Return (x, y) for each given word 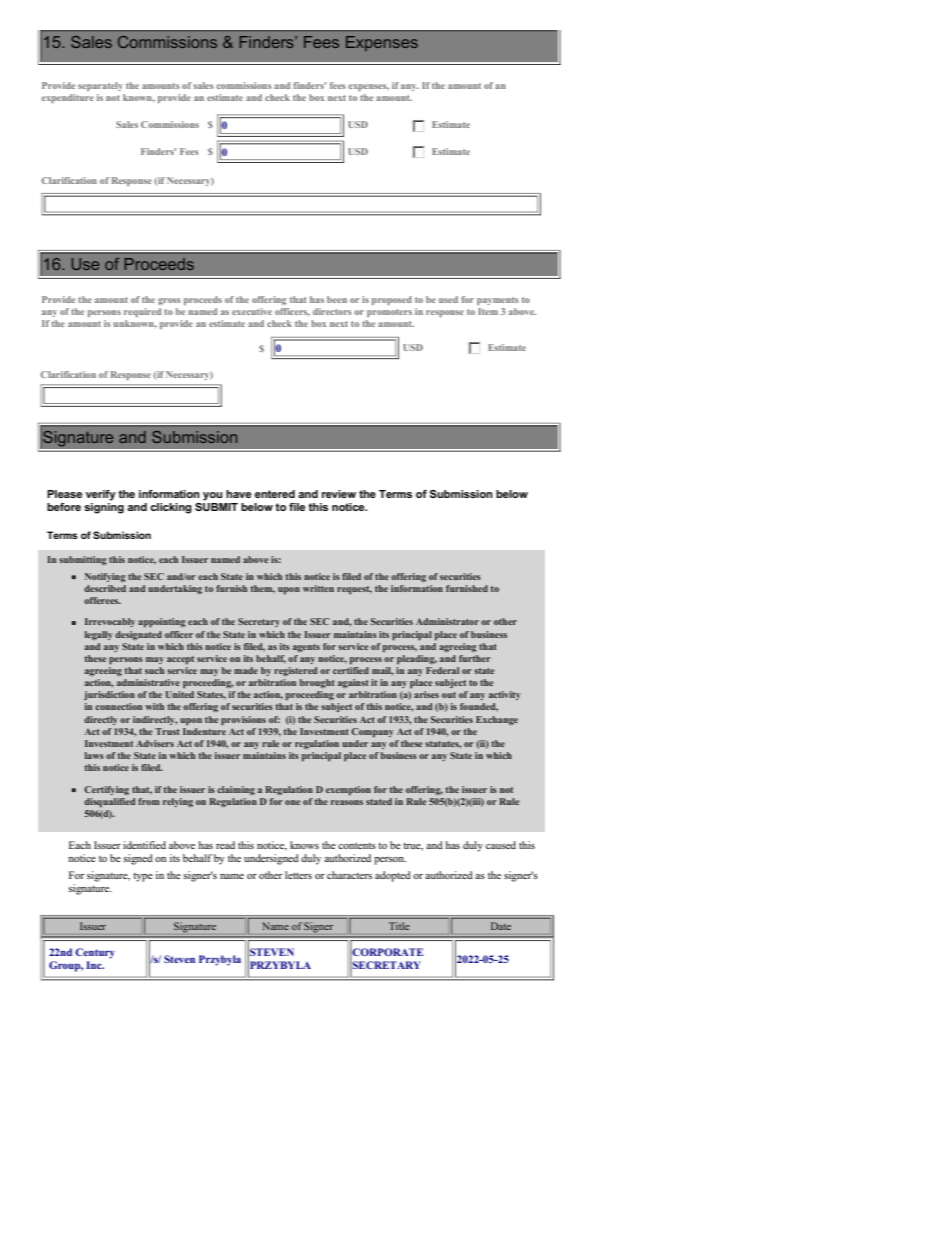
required (142, 312)
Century (95, 953)
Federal (442, 670)
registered (295, 671)
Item (488, 311)
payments (497, 301)
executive (252, 311)
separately (100, 86)
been (337, 299)
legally (99, 635)
